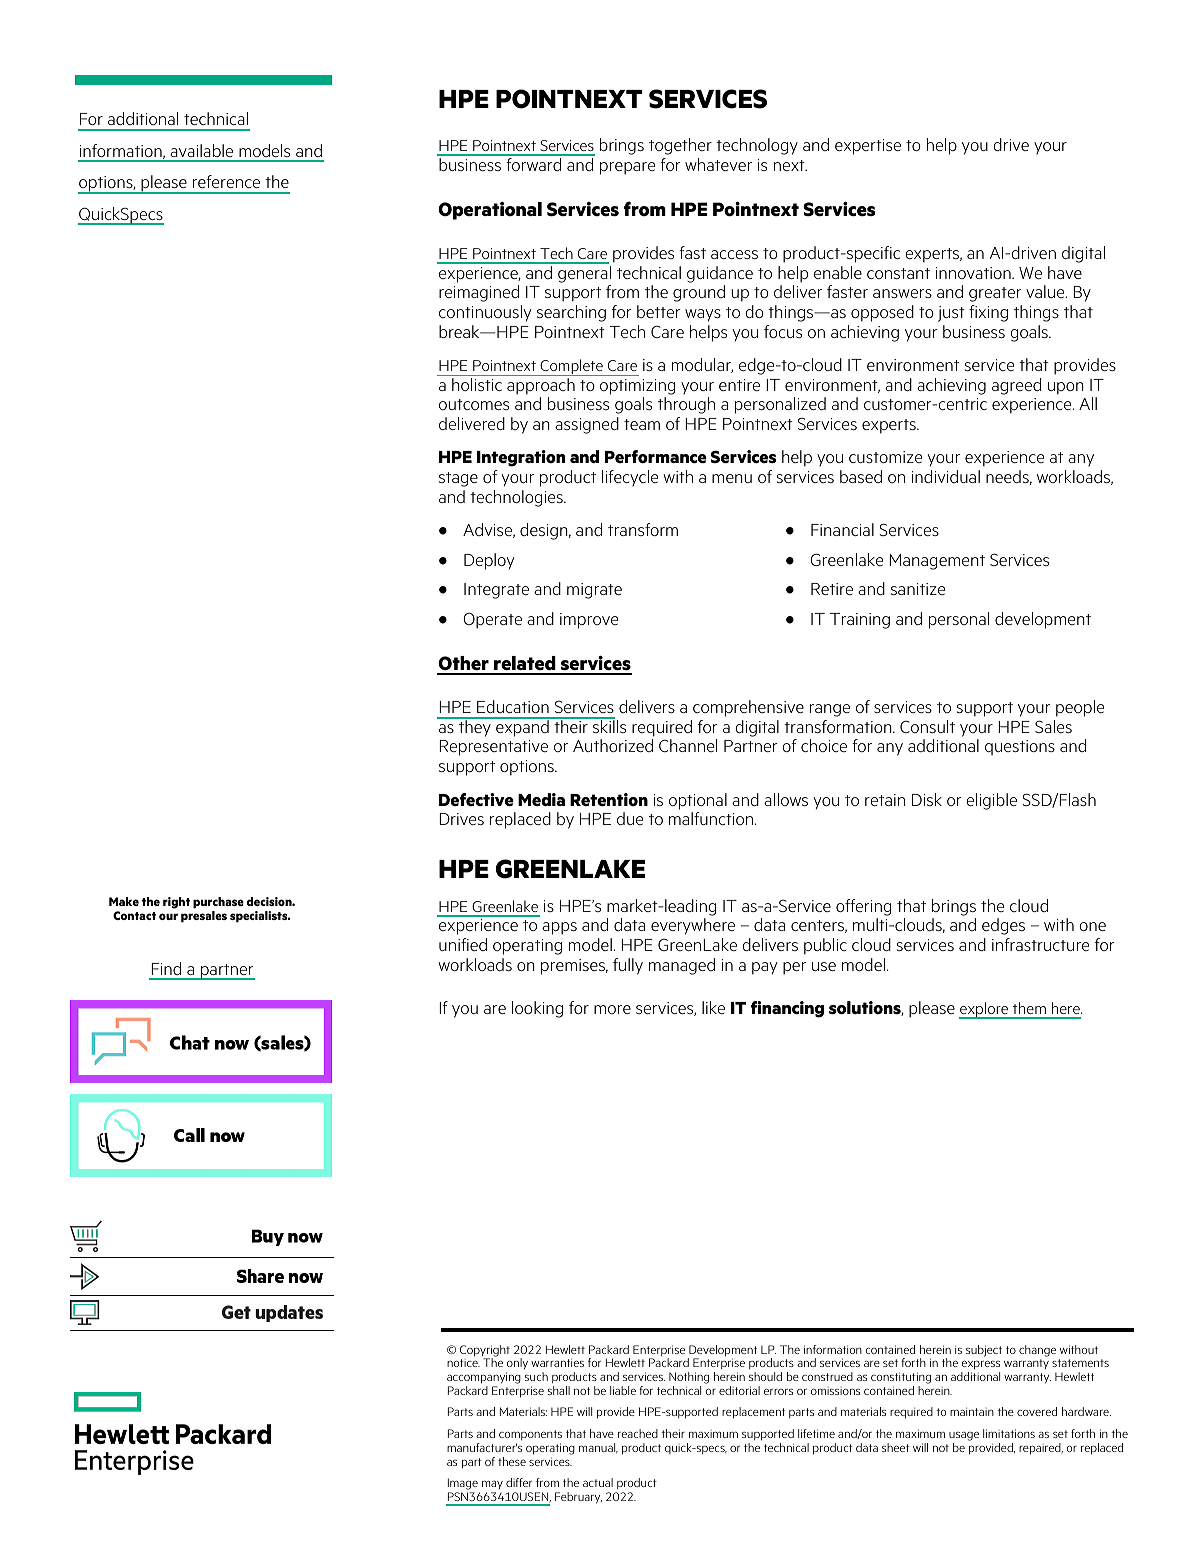  What do you see at coordinates (226, 181) in the document?
I see `reference` at bounding box center [226, 181].
